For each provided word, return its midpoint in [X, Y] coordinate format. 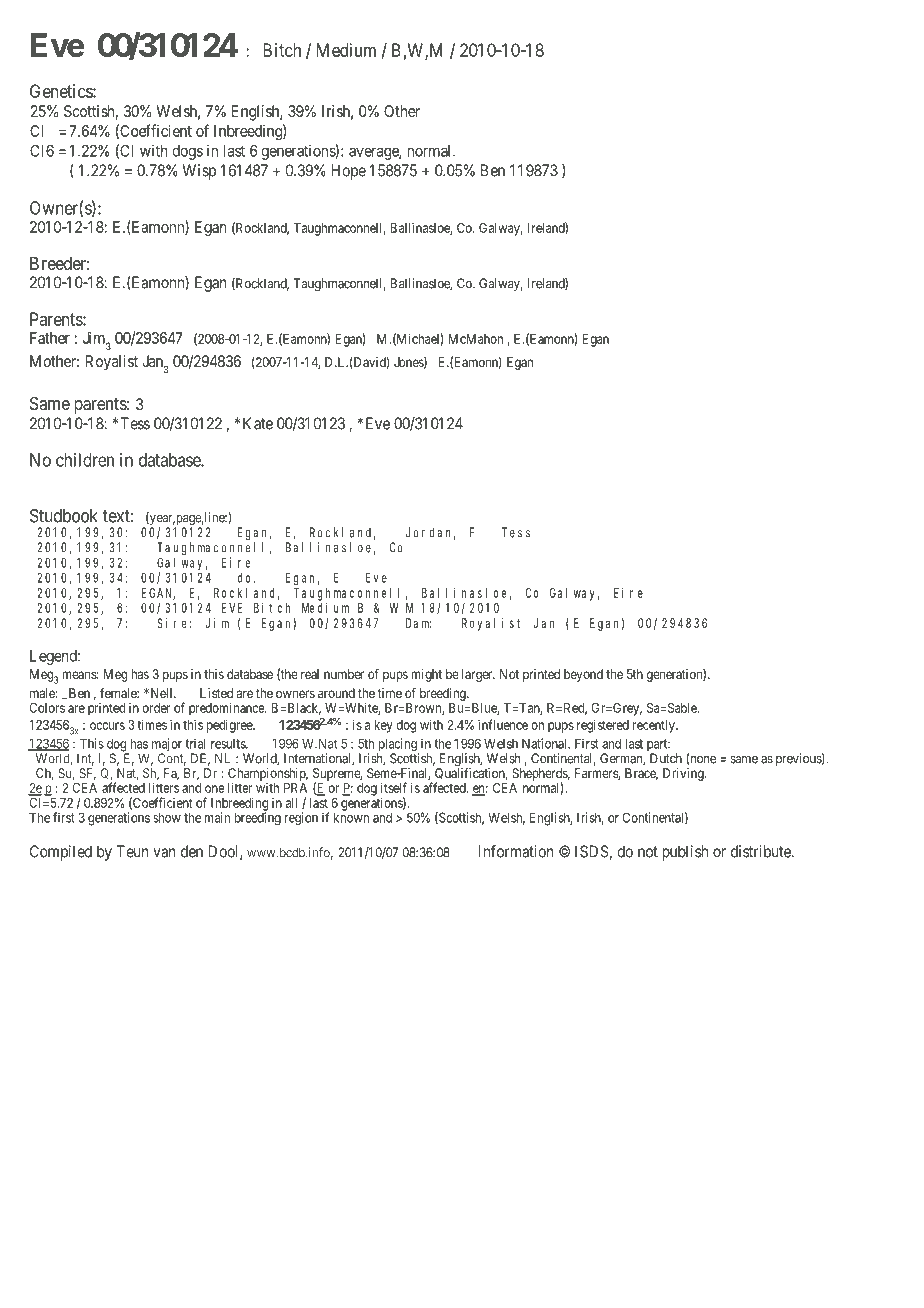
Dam [418, 623]
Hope [348, 172]
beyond [583, 675]
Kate [258, 423]
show [167, 817]
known [351, 817]
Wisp [199, 172]
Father [50, 338]
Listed [216, 693]
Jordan [431, 533]
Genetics [62, 91]
